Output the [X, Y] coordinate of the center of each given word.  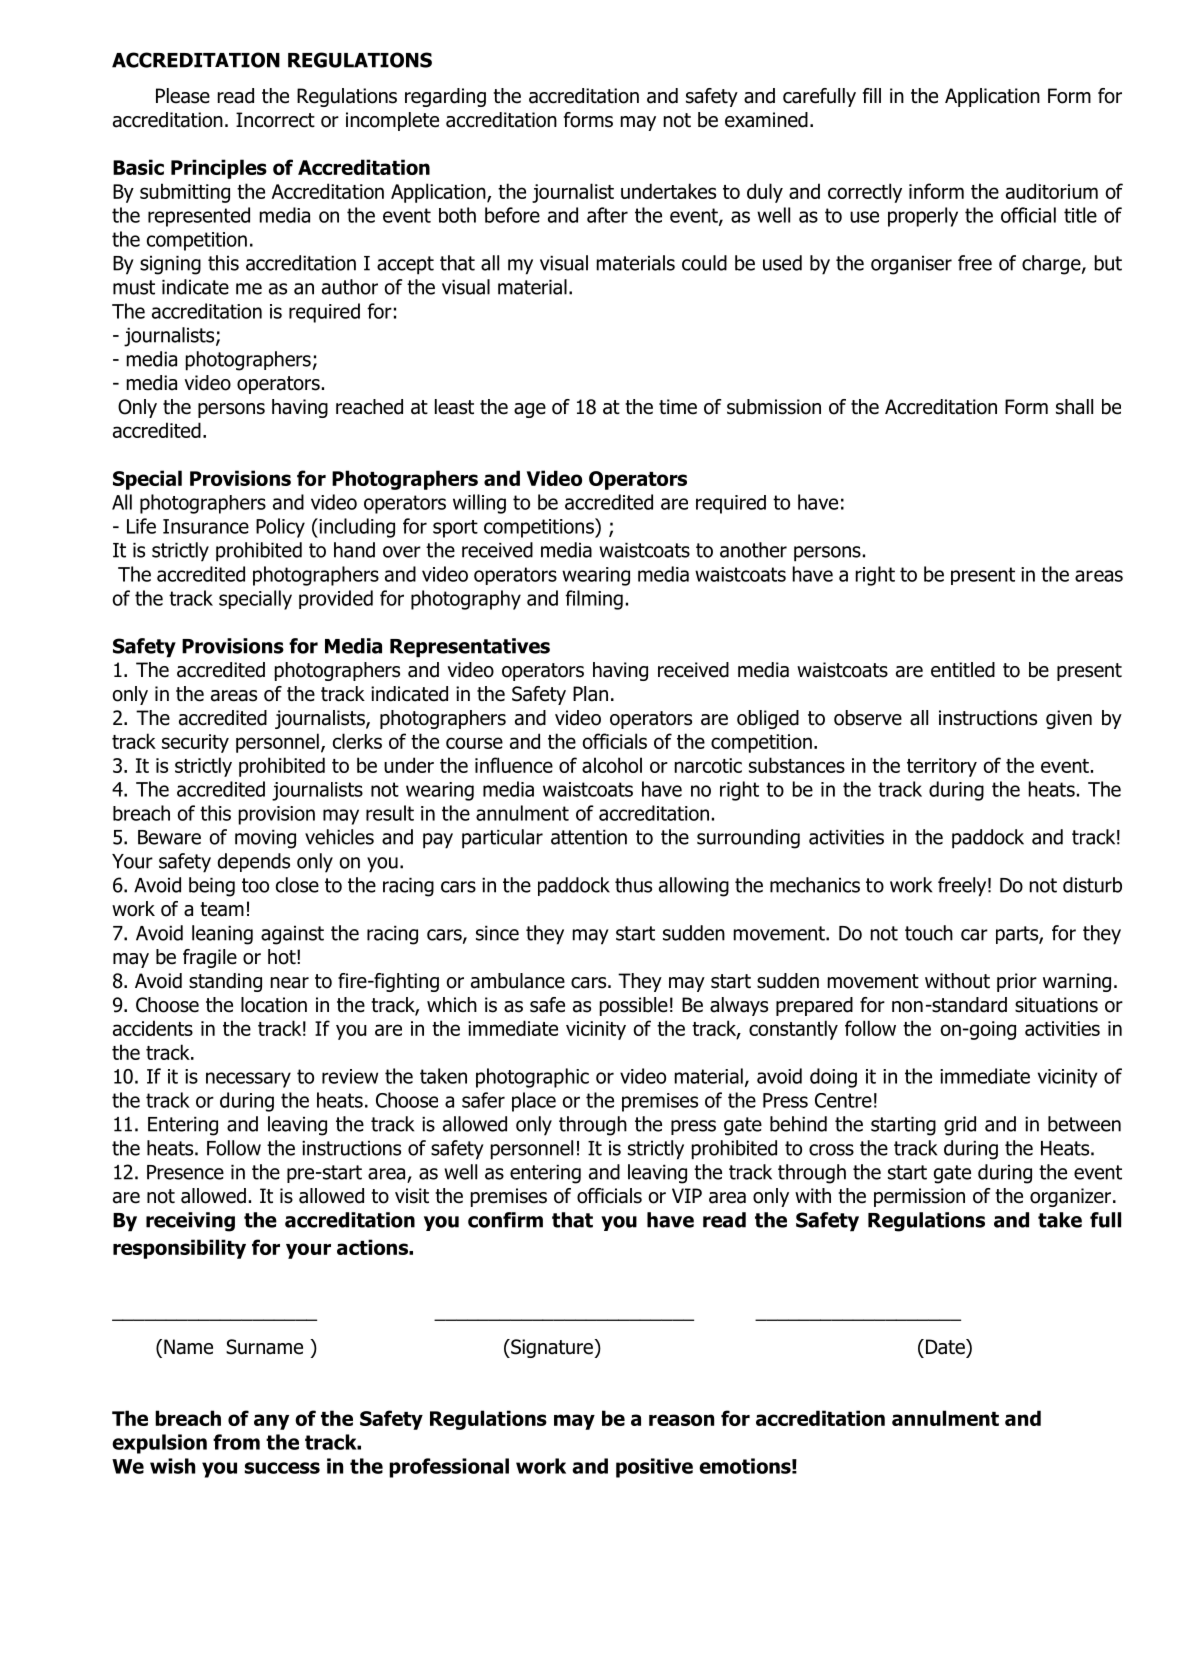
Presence [185, 1172]
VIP [687, 1195]
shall [1074, 407]
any [271, 1422]
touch [929, 933]
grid [960, 1126]
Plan [590, 694]
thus [633, 885]
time [678, 407]
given [1069, 719]
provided [336, 599]
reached [369, 407]
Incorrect [275, 120]
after [607, 215]
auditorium [1052, 191]
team [222, 909]
